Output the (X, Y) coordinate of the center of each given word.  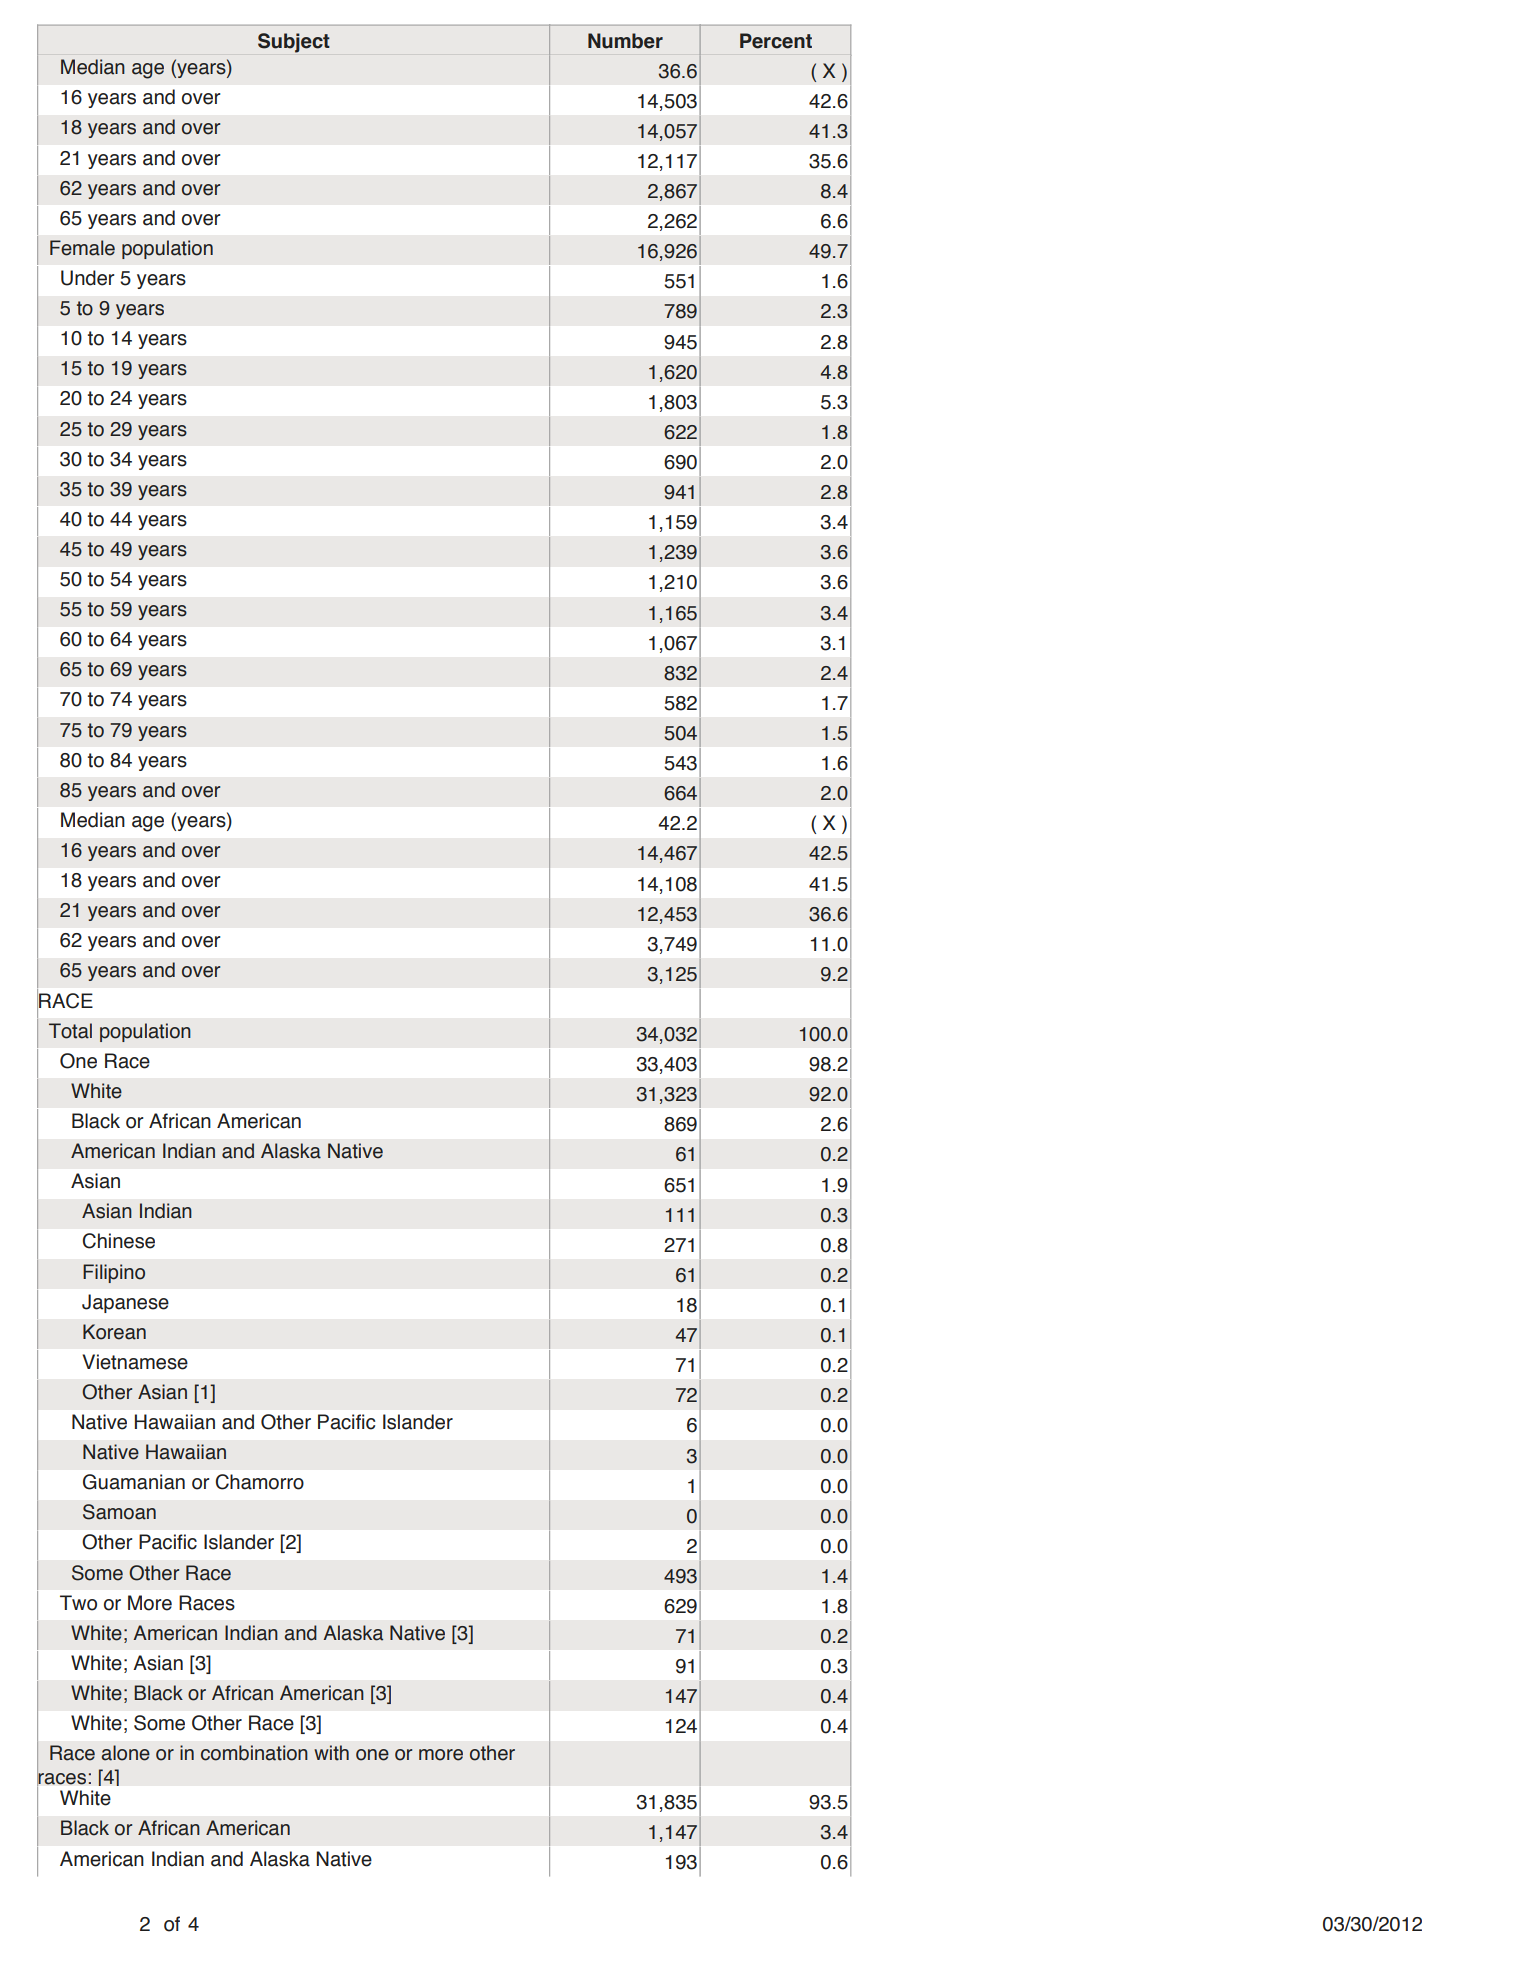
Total (70, 1031)
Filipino (114, 1273)
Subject (294, 43)
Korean (114, 1332)
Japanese (125, 1303)
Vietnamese (135, 1362)
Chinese (118, 1241)
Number (625, 41)
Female (82, 248)
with (331, 1753)
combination (254, 1753)
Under (87, 278)
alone (125, 1753)
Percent (776, 41)
